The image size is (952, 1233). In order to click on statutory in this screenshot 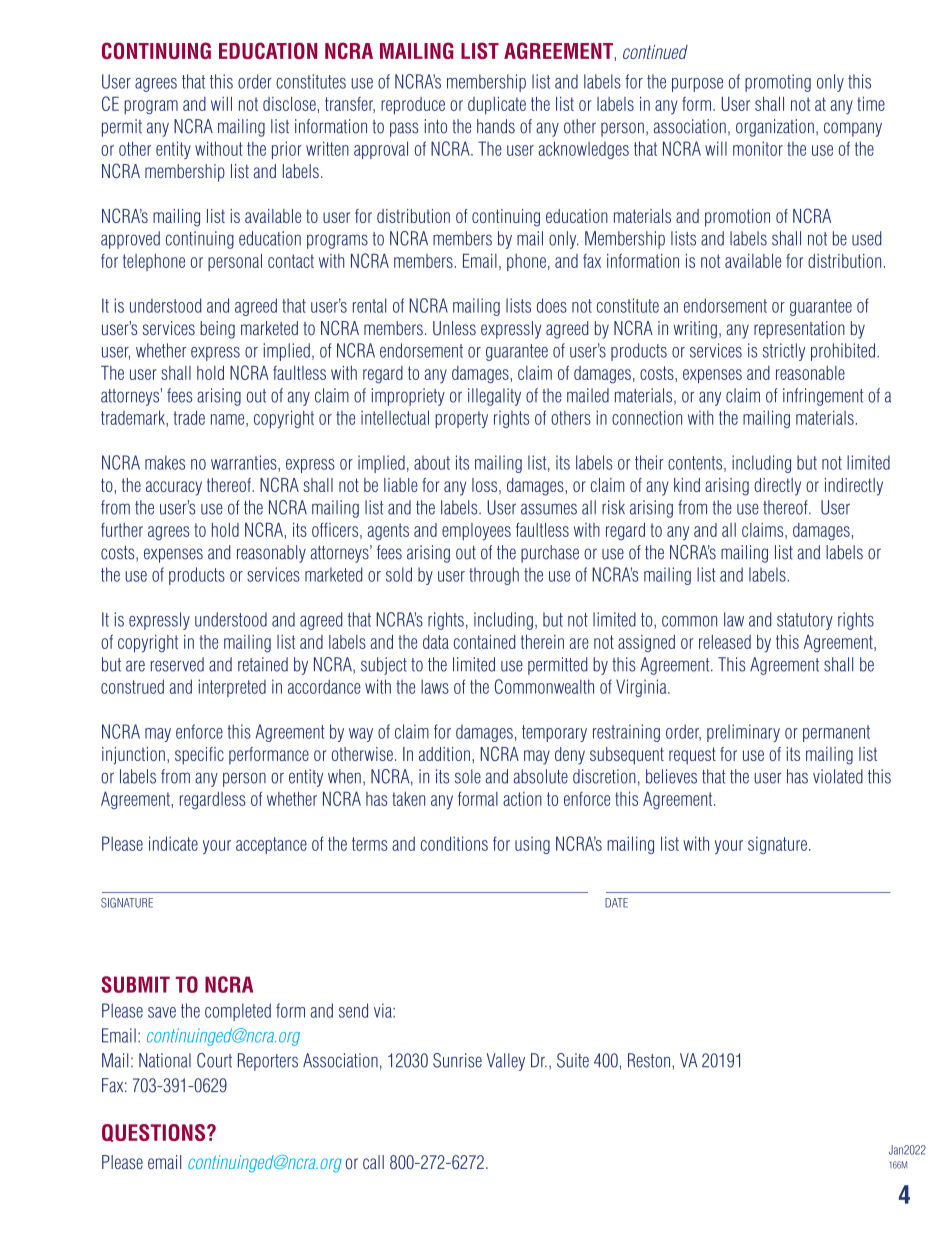, I will do `click(805, 621)`.
